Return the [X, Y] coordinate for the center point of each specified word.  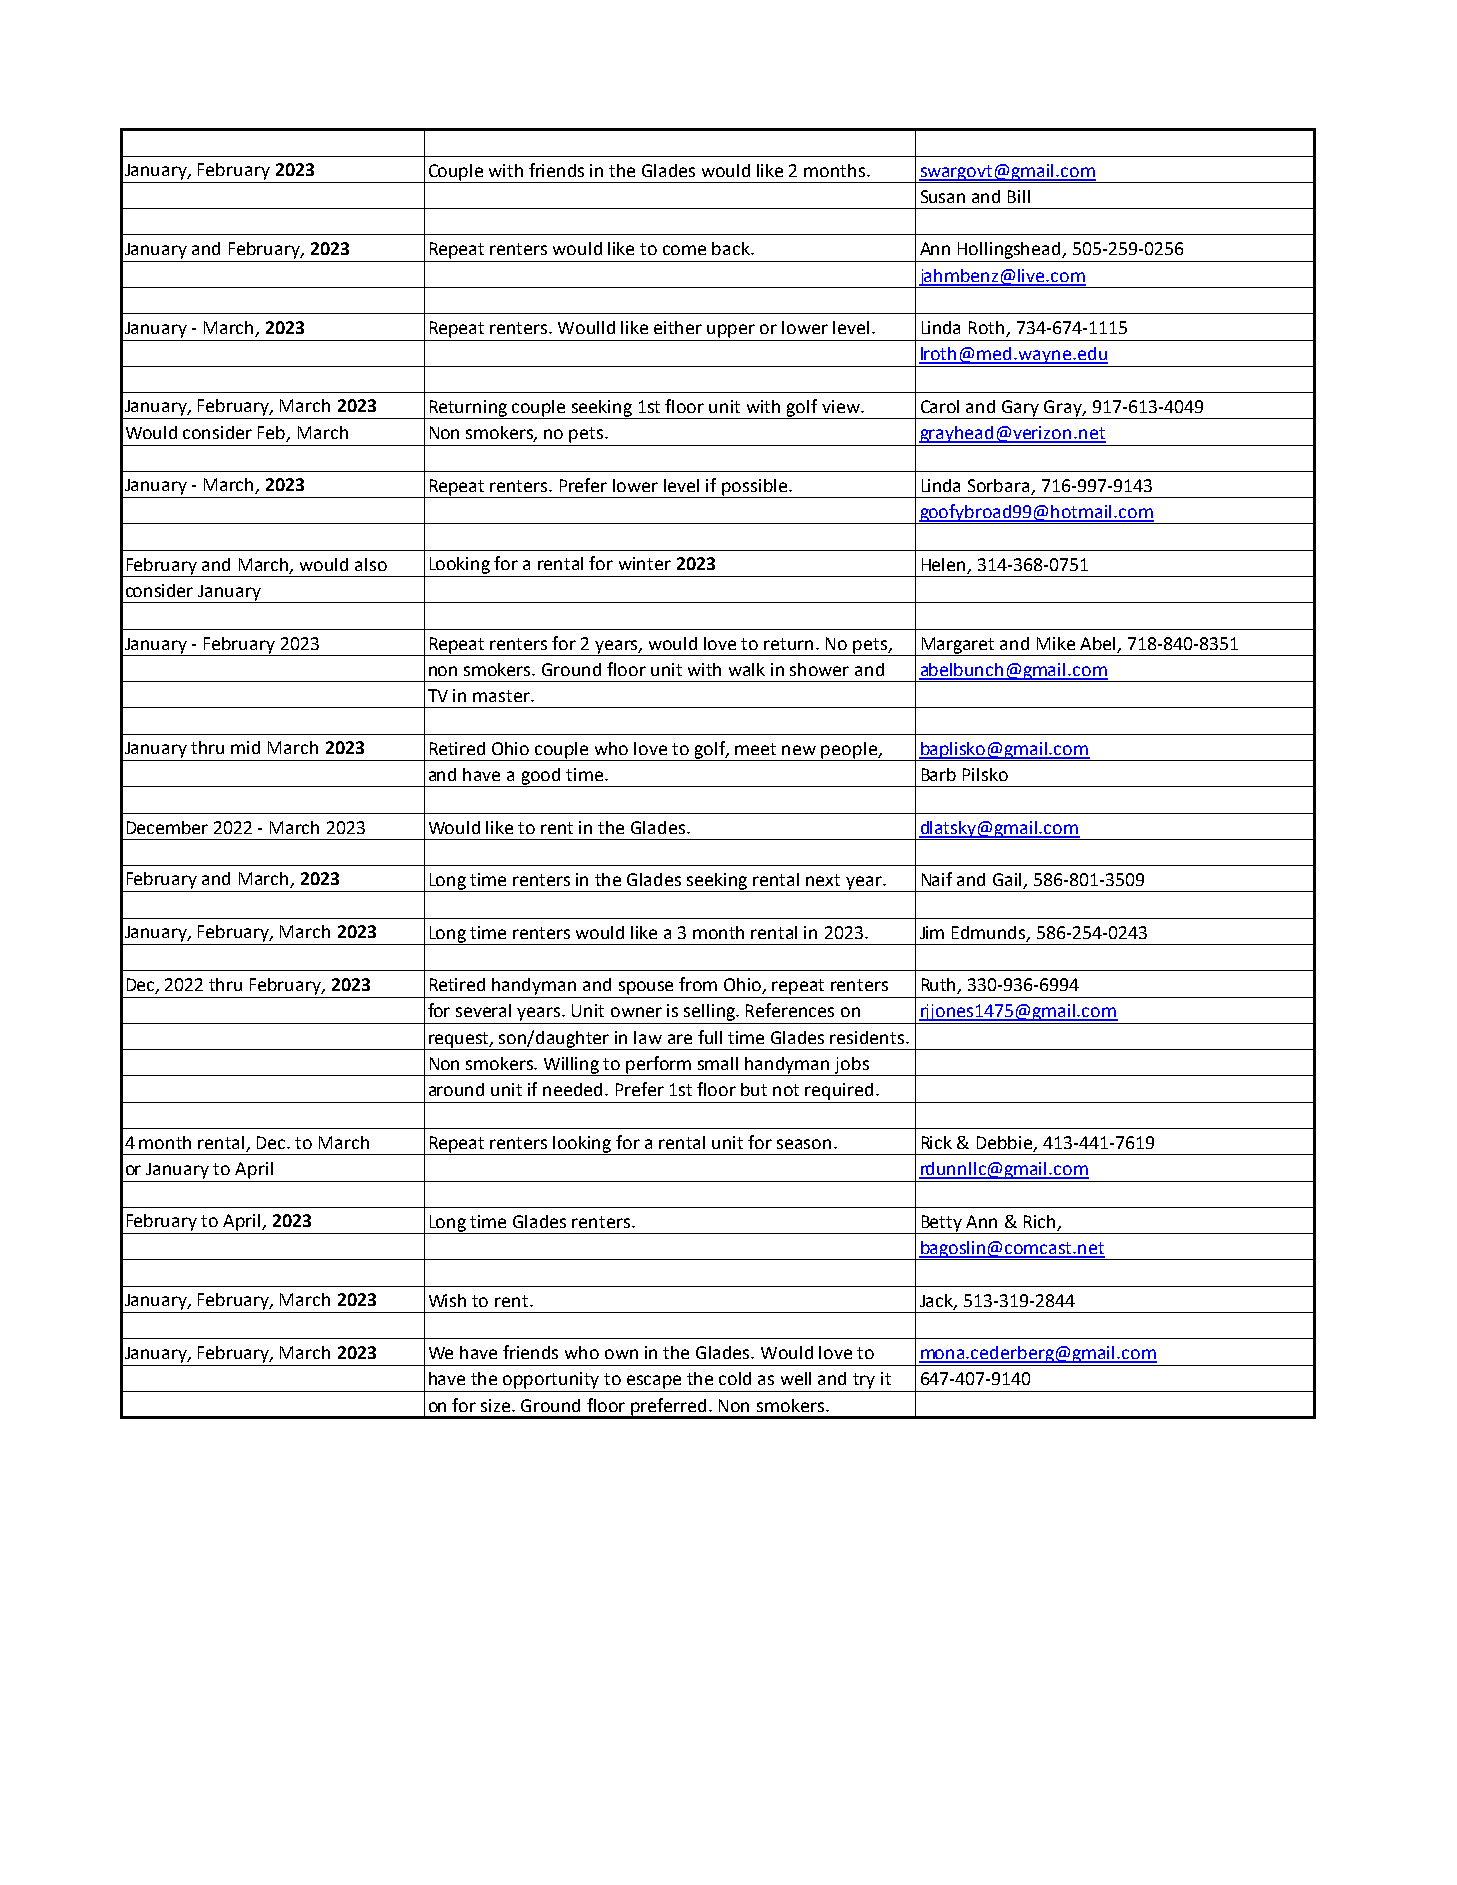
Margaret [958, 646]
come [684, 250]
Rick [937, 1142]
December [167, 827]
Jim [932, 932]
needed [574, 1089]
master [502, 696]
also [371, 564]
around [456, 1089]
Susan [943, 196]
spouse [646, 988]
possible [755, 488]
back [732, 248]
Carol [940, 406]
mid [245, 747]
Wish [447, 1300]
